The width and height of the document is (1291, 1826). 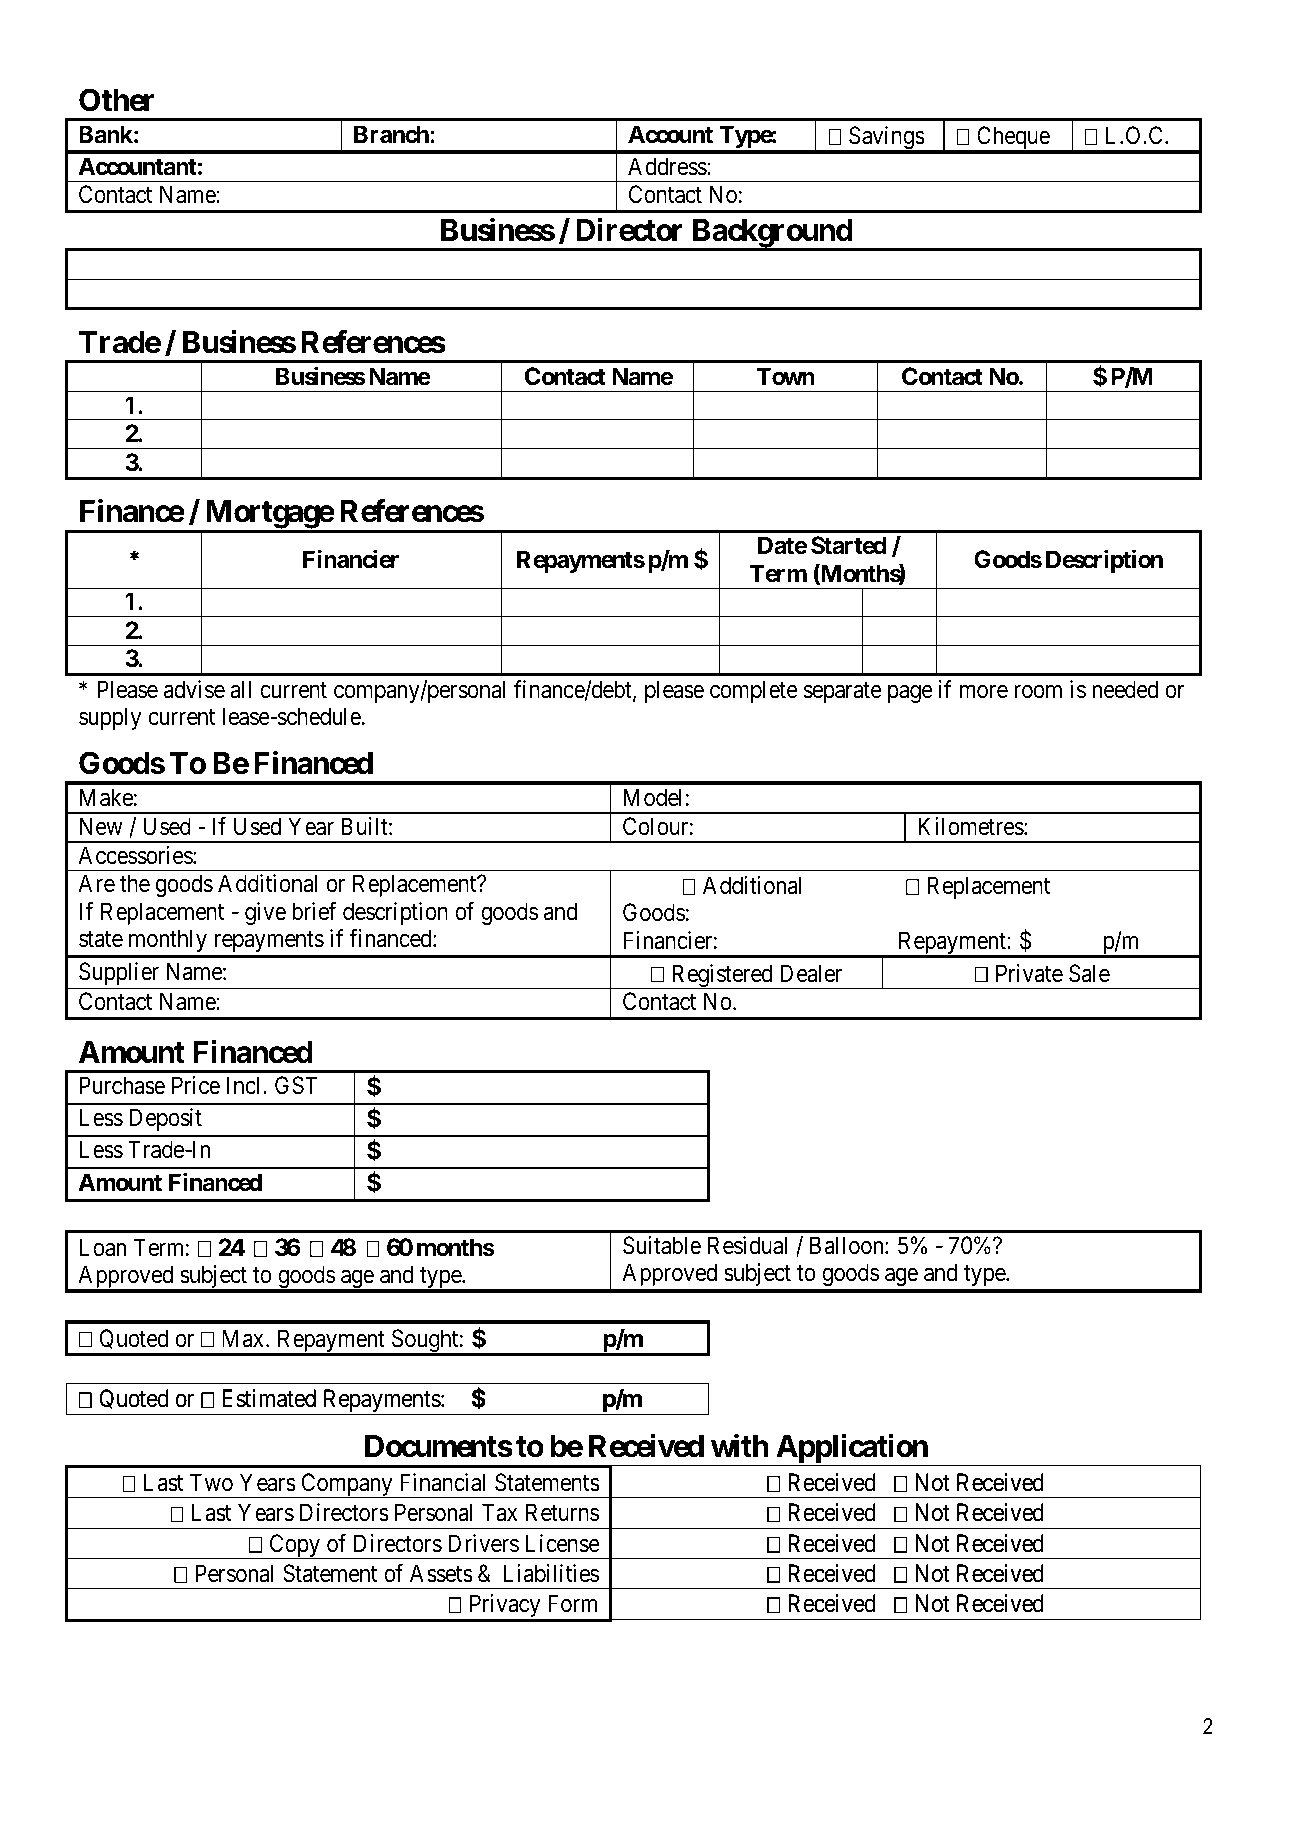 What do you see at coordinates (116, 100) in the document?
I see `Other` at bounding box center [116, 100].
